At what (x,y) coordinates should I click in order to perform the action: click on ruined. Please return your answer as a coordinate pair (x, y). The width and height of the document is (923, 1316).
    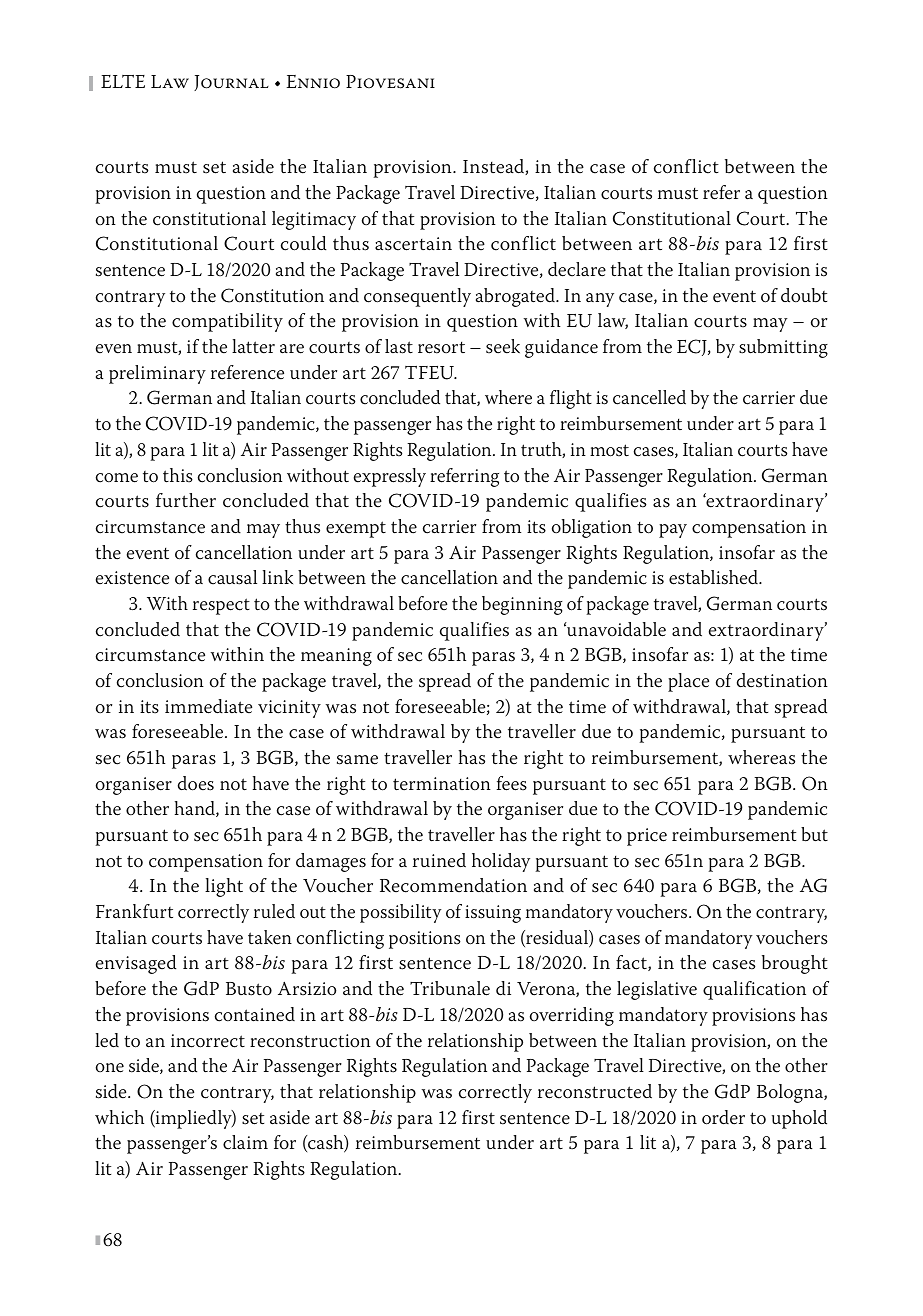
    Looking at the image, I should click on (439, 860).
